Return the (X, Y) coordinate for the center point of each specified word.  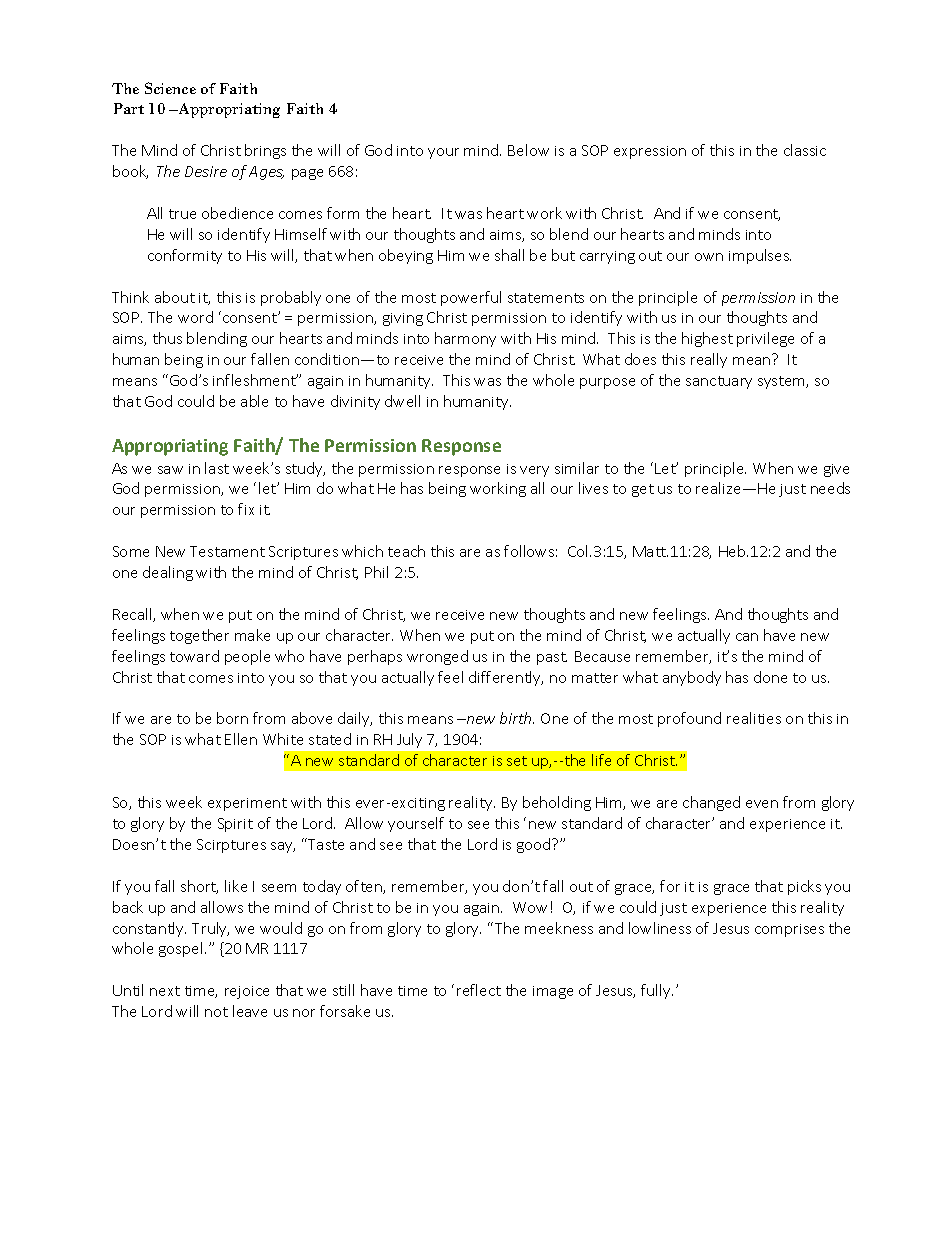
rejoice (247, 992)
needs (830, 488)
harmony (465, 339)
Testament (227, 551)
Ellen (241, 739)
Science (170, 88)
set (517, 761)
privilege (765, 339)
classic (805, 150)
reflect (479, 990)
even (762, 804)
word (195, 317)
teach (406, 551)
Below (528, 150)
